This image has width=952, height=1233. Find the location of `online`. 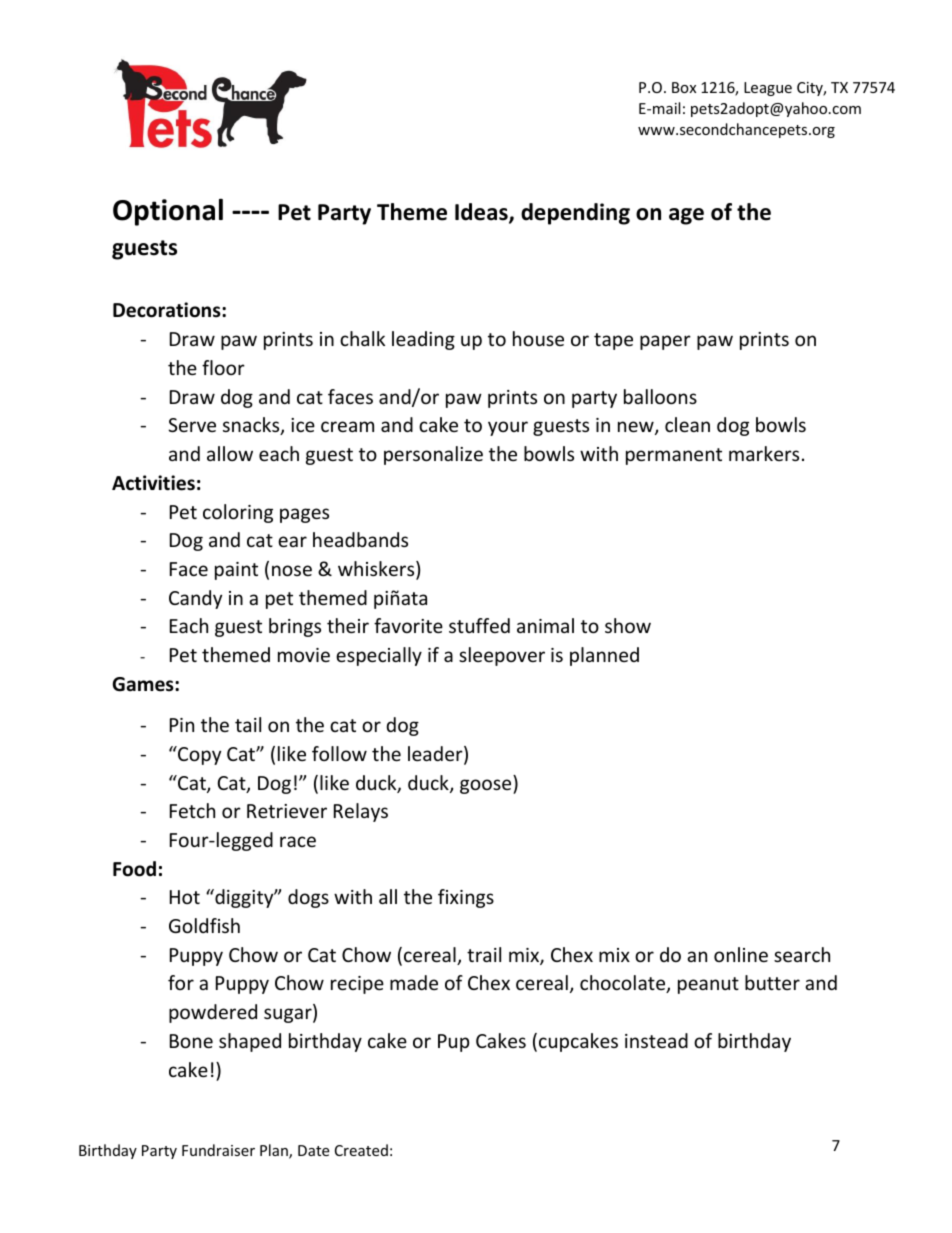

online is located at coordinates (741, 954).
